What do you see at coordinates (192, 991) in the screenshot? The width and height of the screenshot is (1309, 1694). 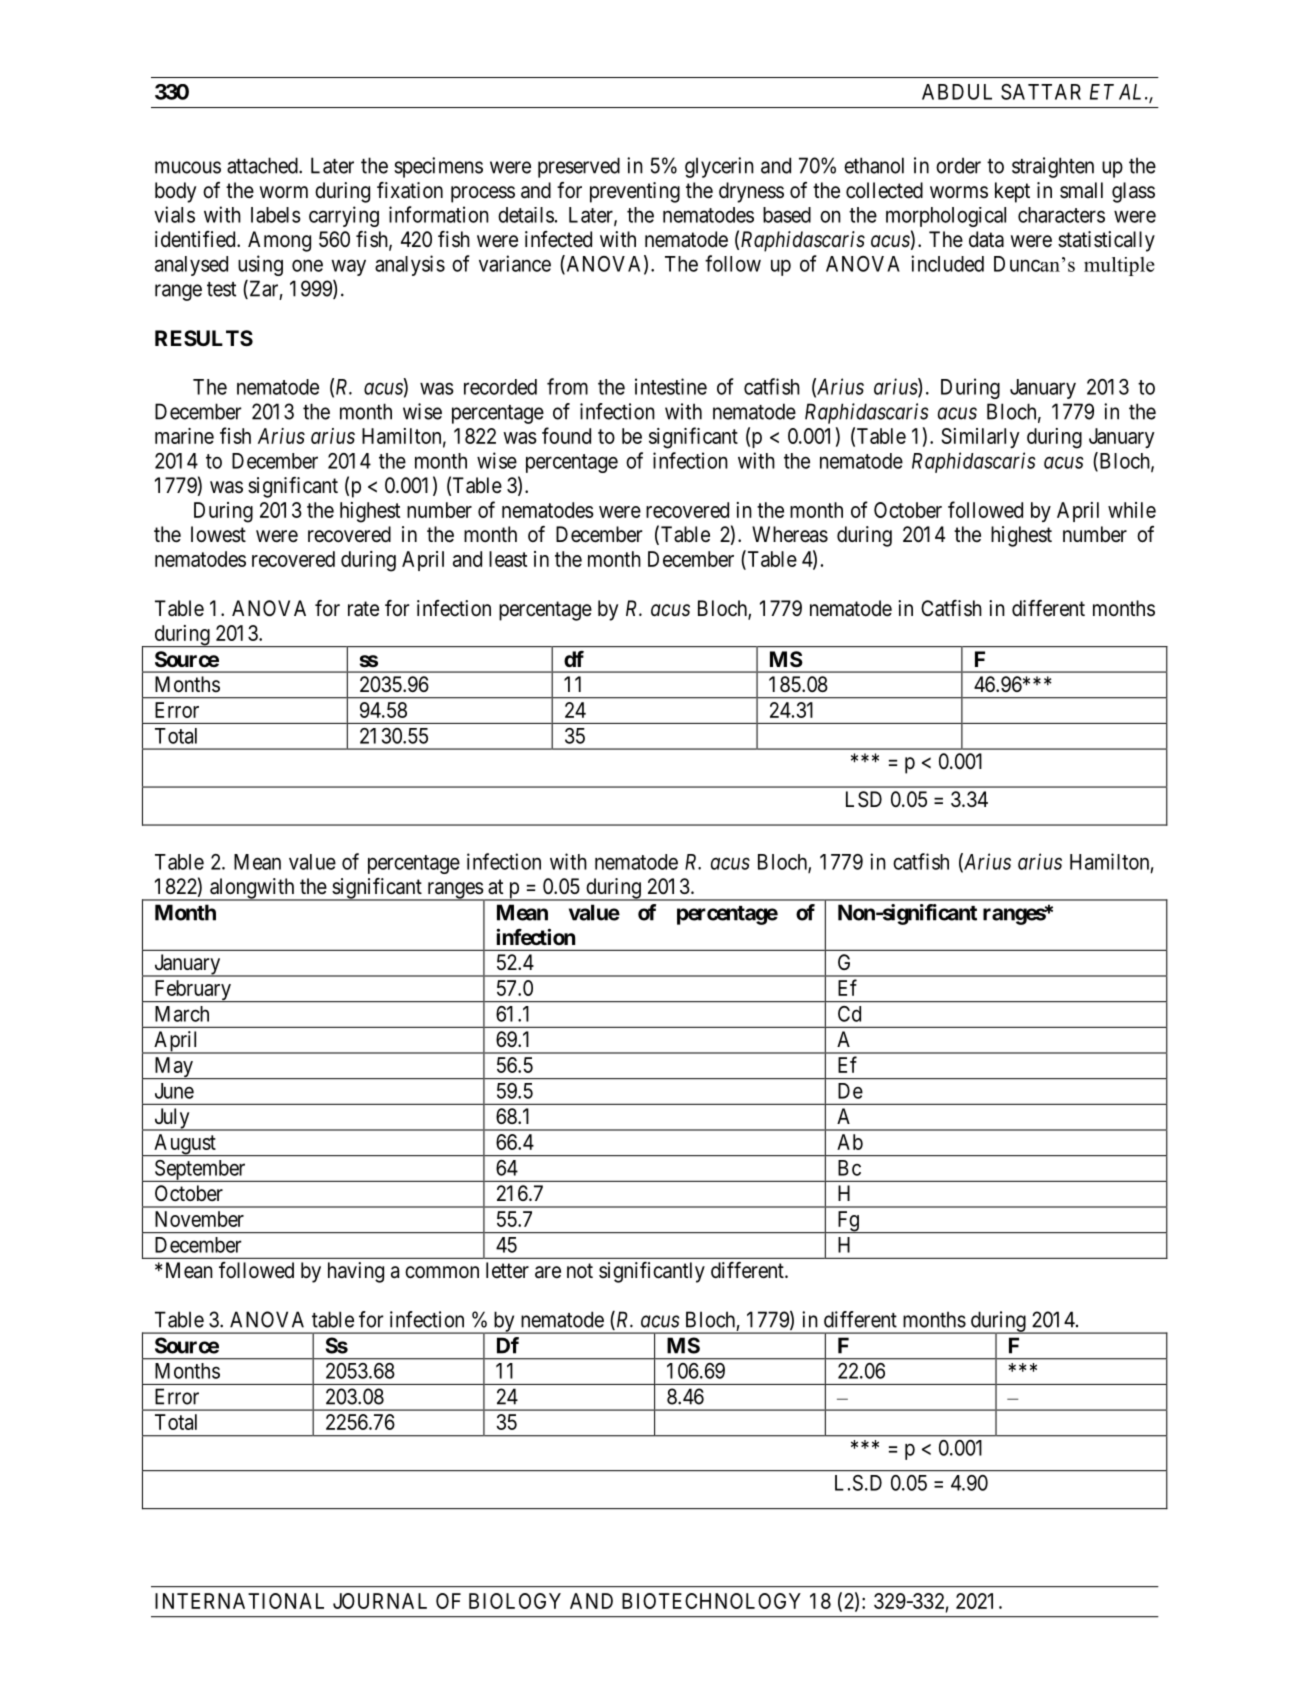 I see `February` at bounding box center [192, 991].
